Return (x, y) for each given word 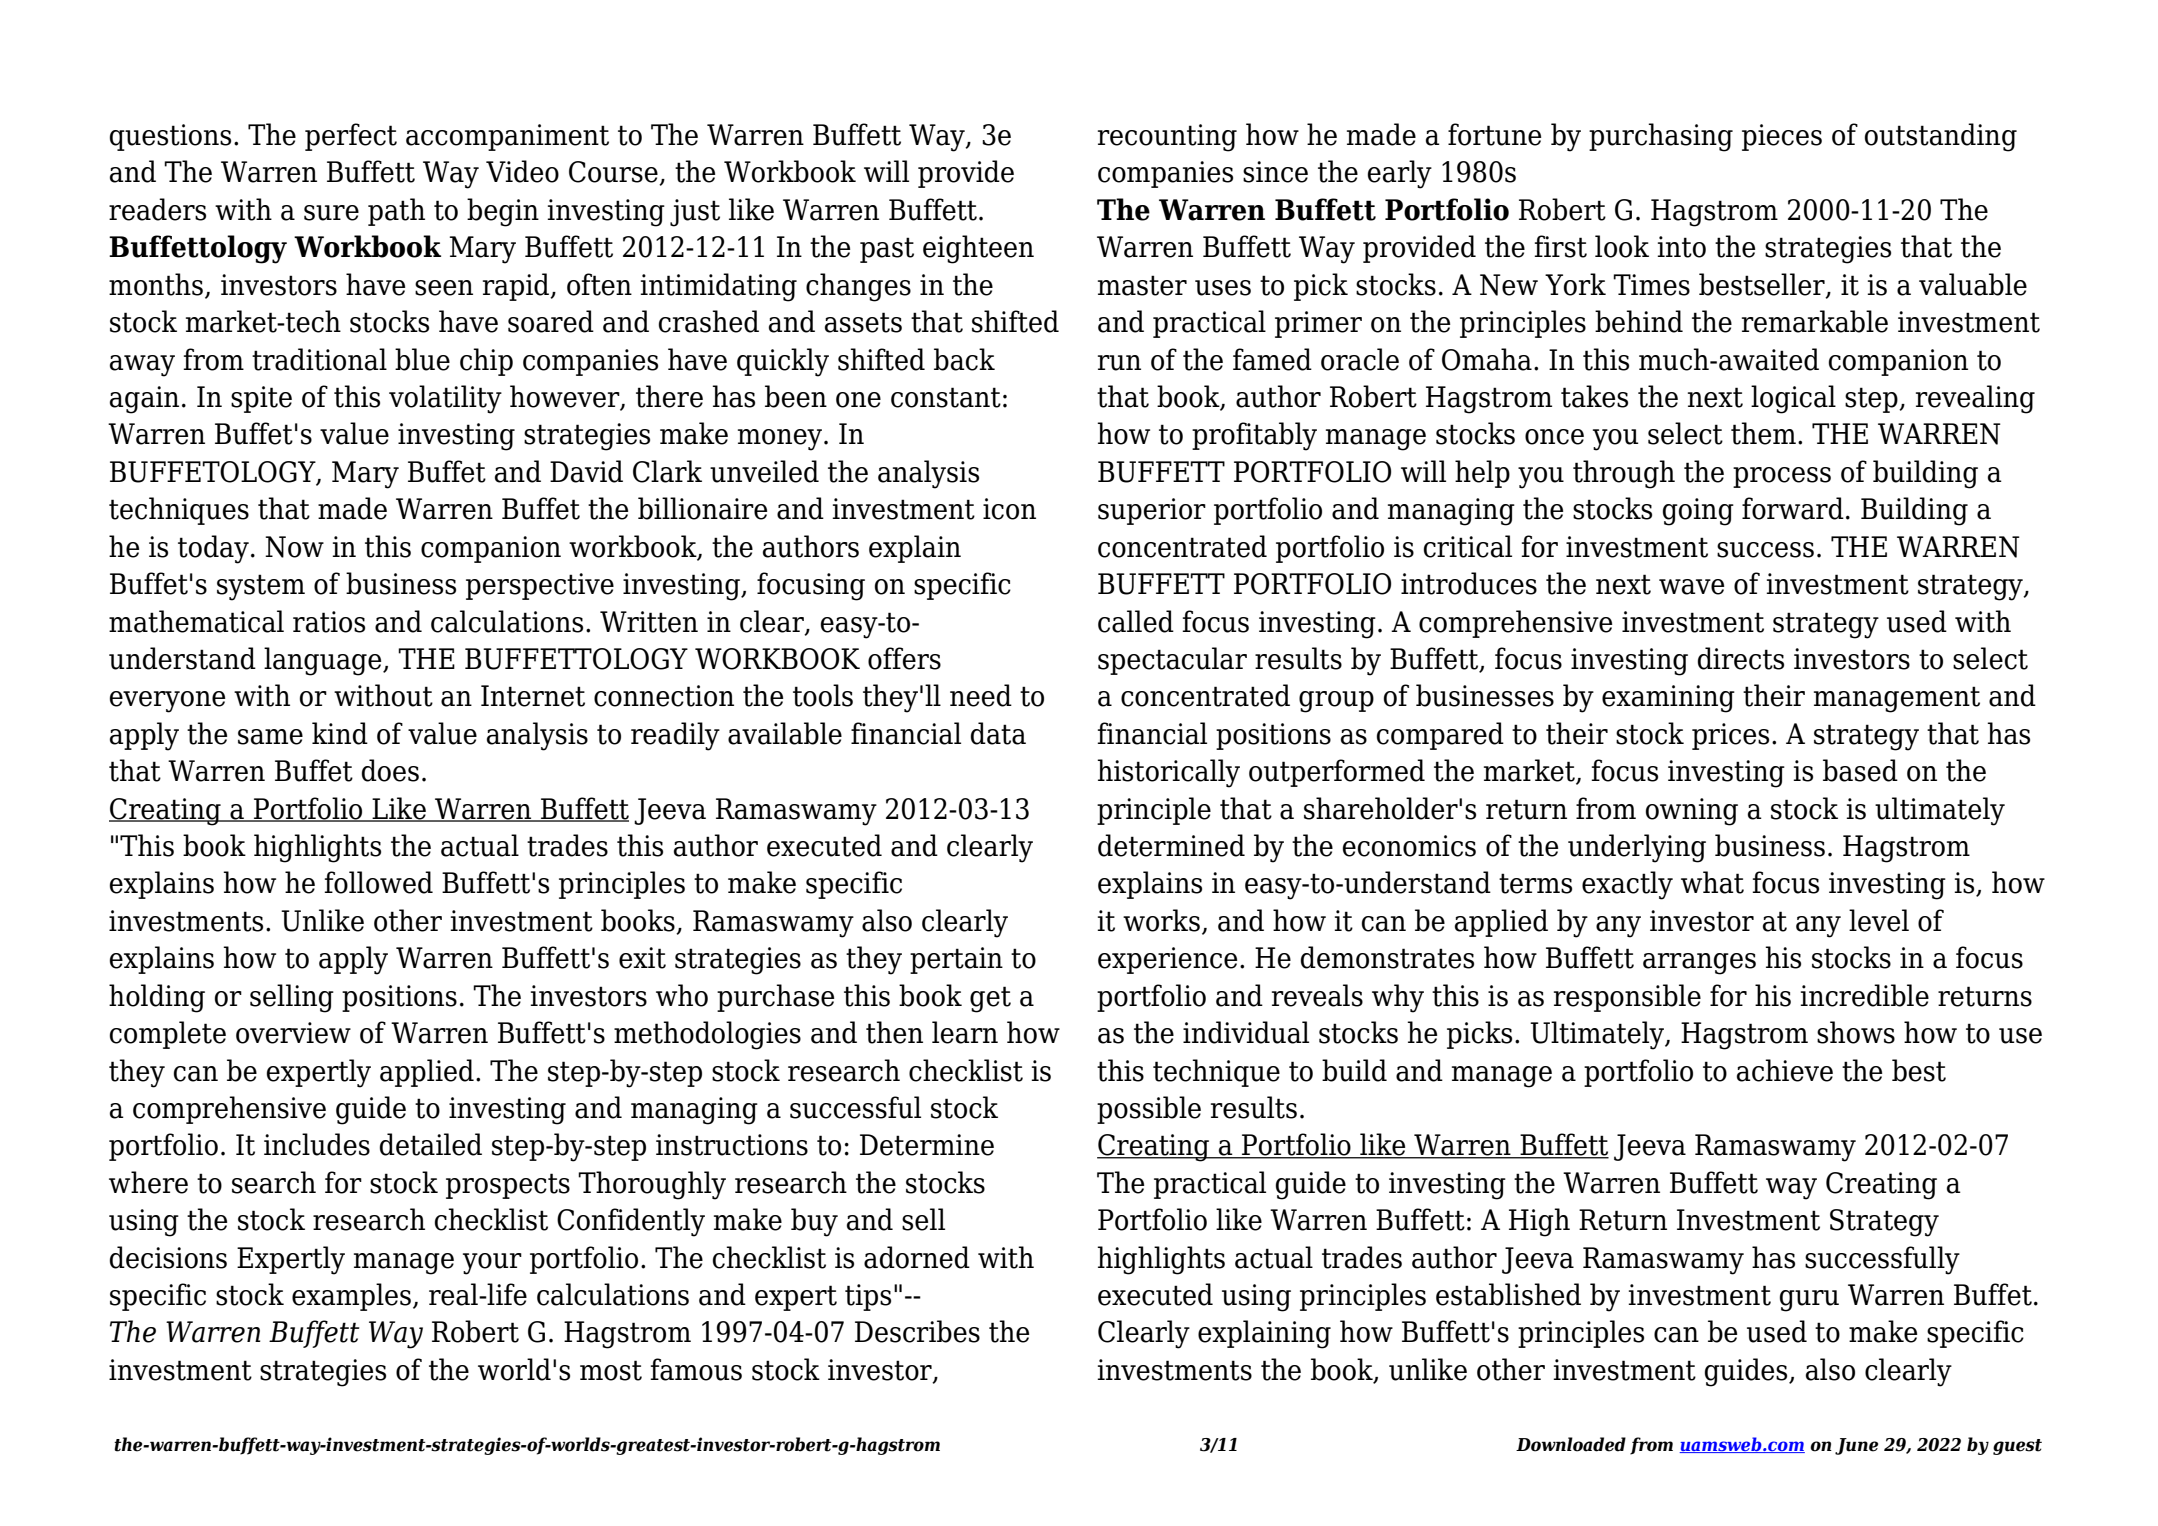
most (611, 1370)
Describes (917, 1331)
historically (1168, 773)
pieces (1782, 137)
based (1860, 770)
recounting (1167, 138)
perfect (351, 137)
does (390, 770)
